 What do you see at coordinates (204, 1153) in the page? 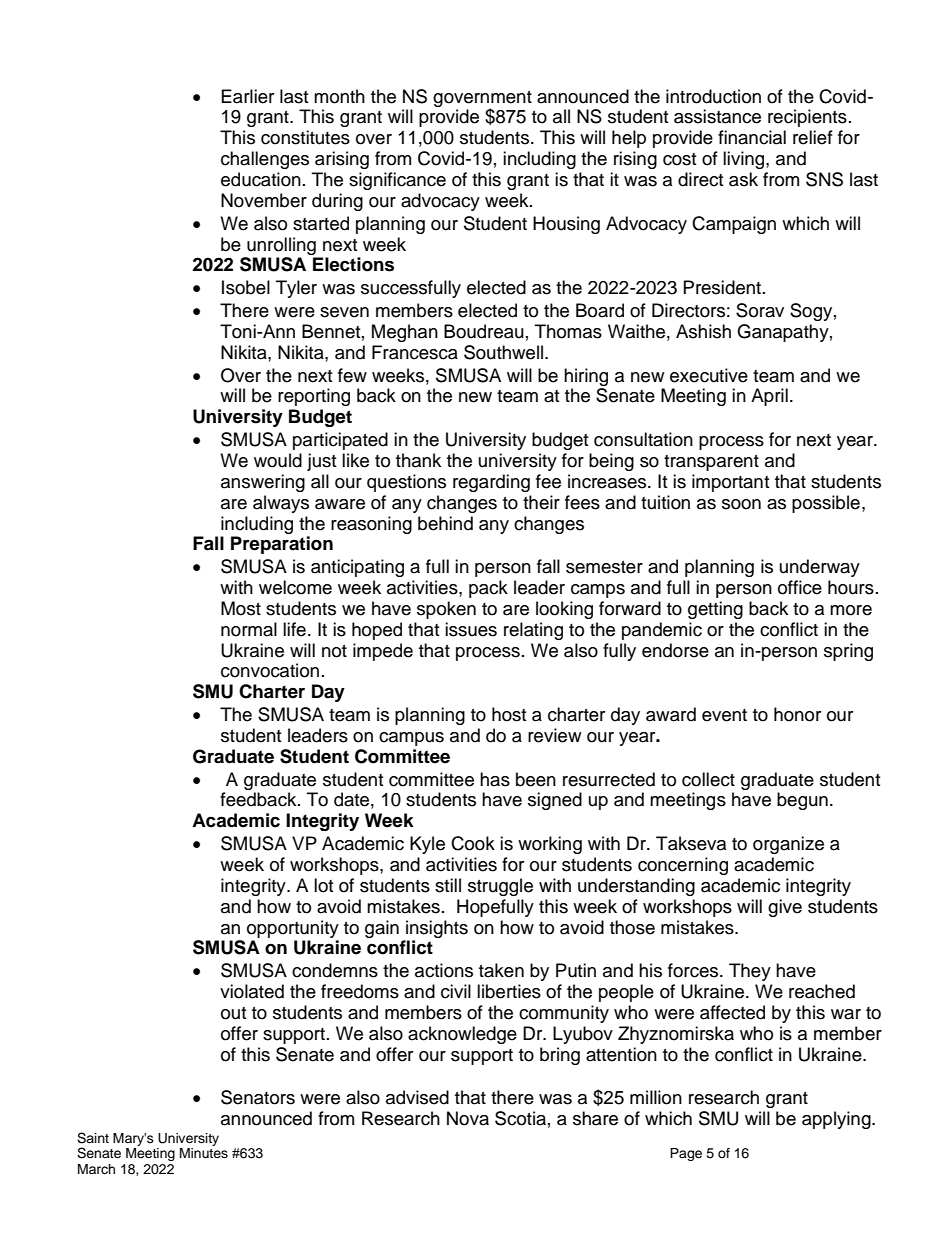
I see `Minutes` at bounding box center [204, 1153].
